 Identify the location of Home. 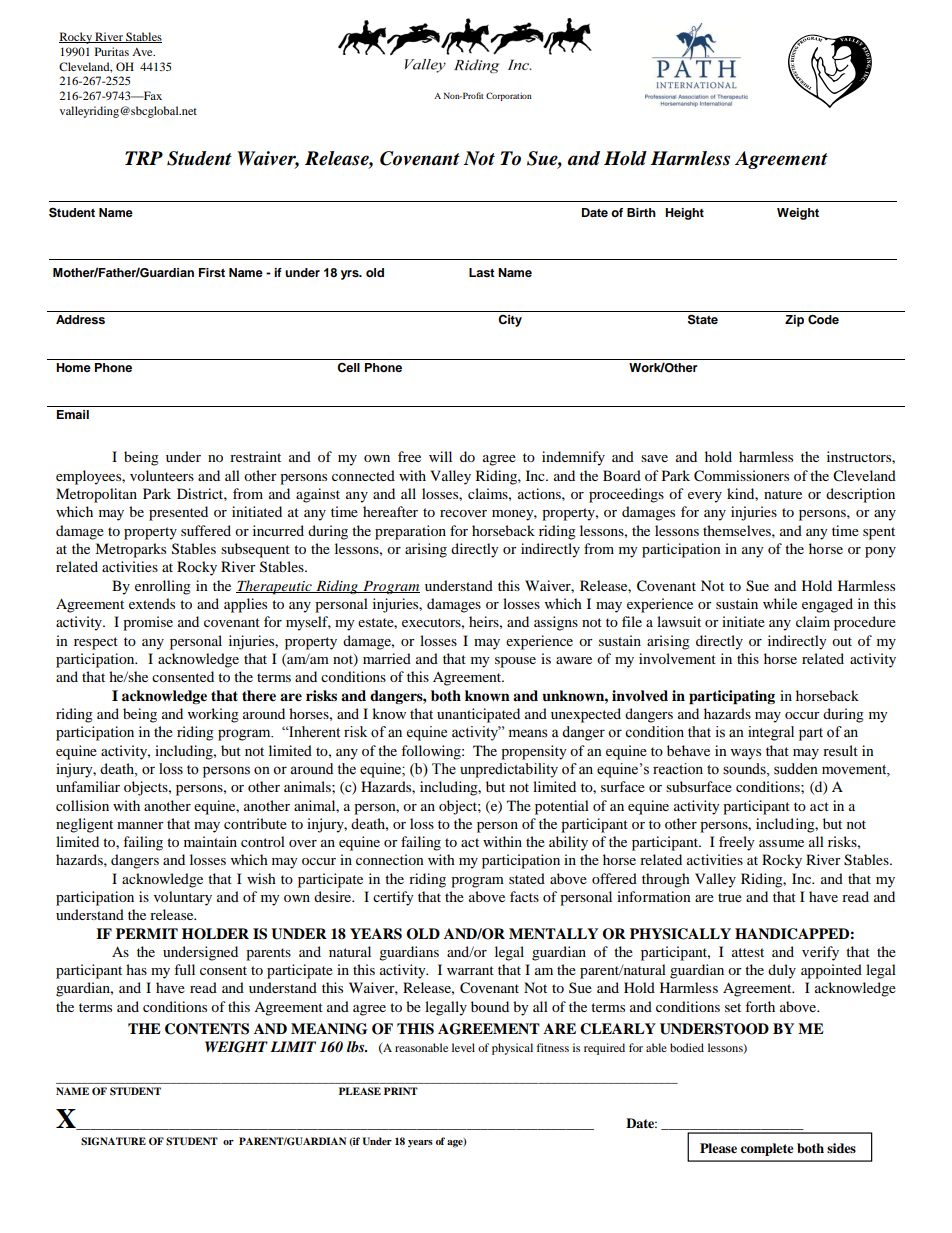
(73, 367).
